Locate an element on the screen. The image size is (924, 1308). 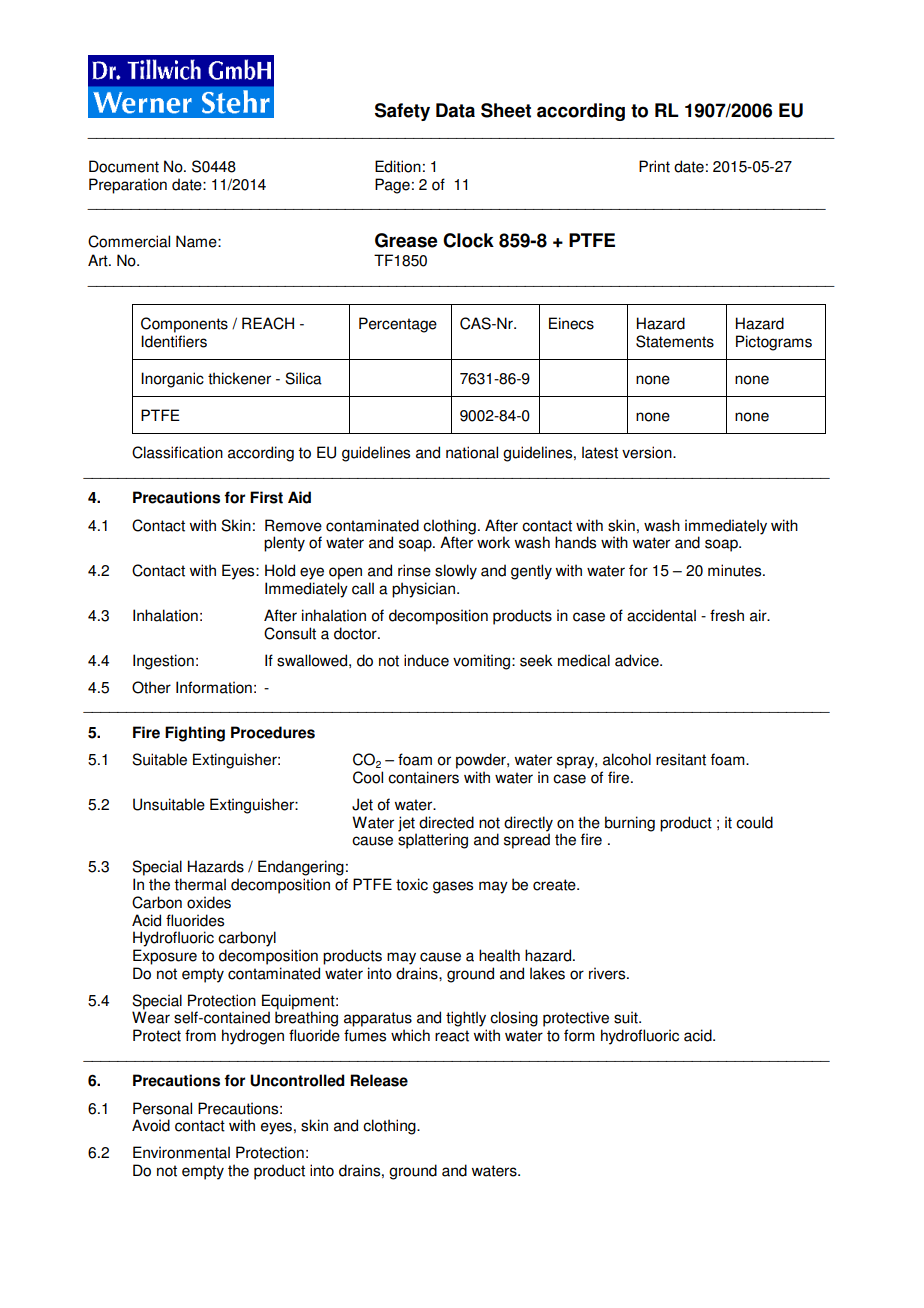
accidental is located at coordinates (661, 615).
